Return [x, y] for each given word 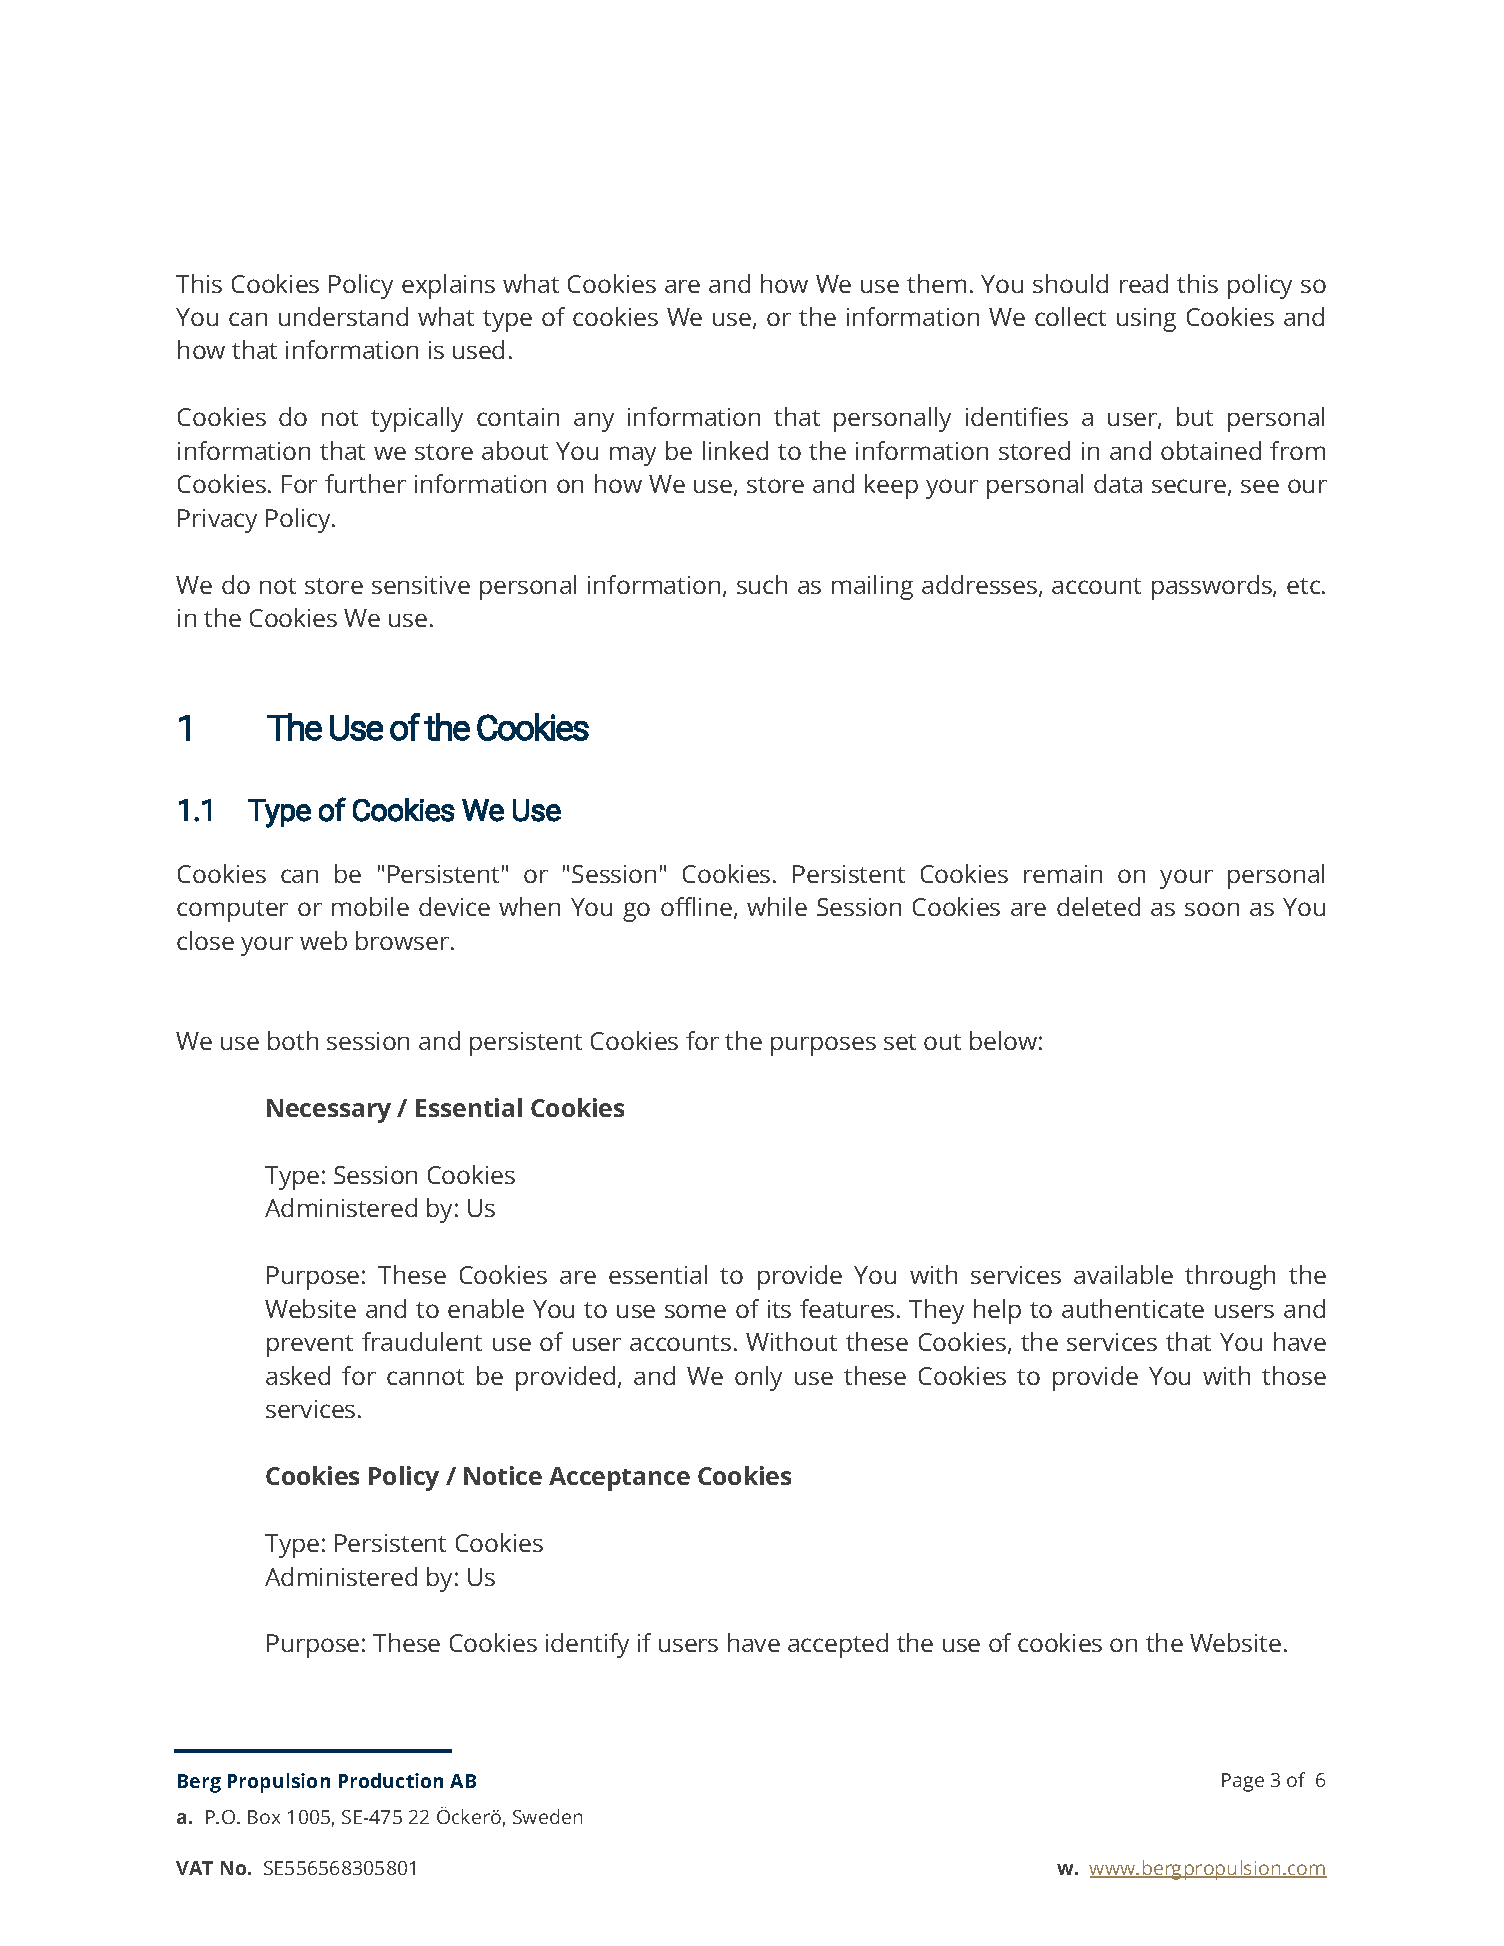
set [900, 1042]
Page [1243, 1782]
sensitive [421, 585]
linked [735, 450]
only [758, 1378]
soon [1212, 909]
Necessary [329, 1111]
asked [298, 1375]
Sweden [547, 1816]
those [1294, 1375]
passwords [1213, 587]
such [762, 584]
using [1146, 320]
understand [343, 316]
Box [264, 1817]
